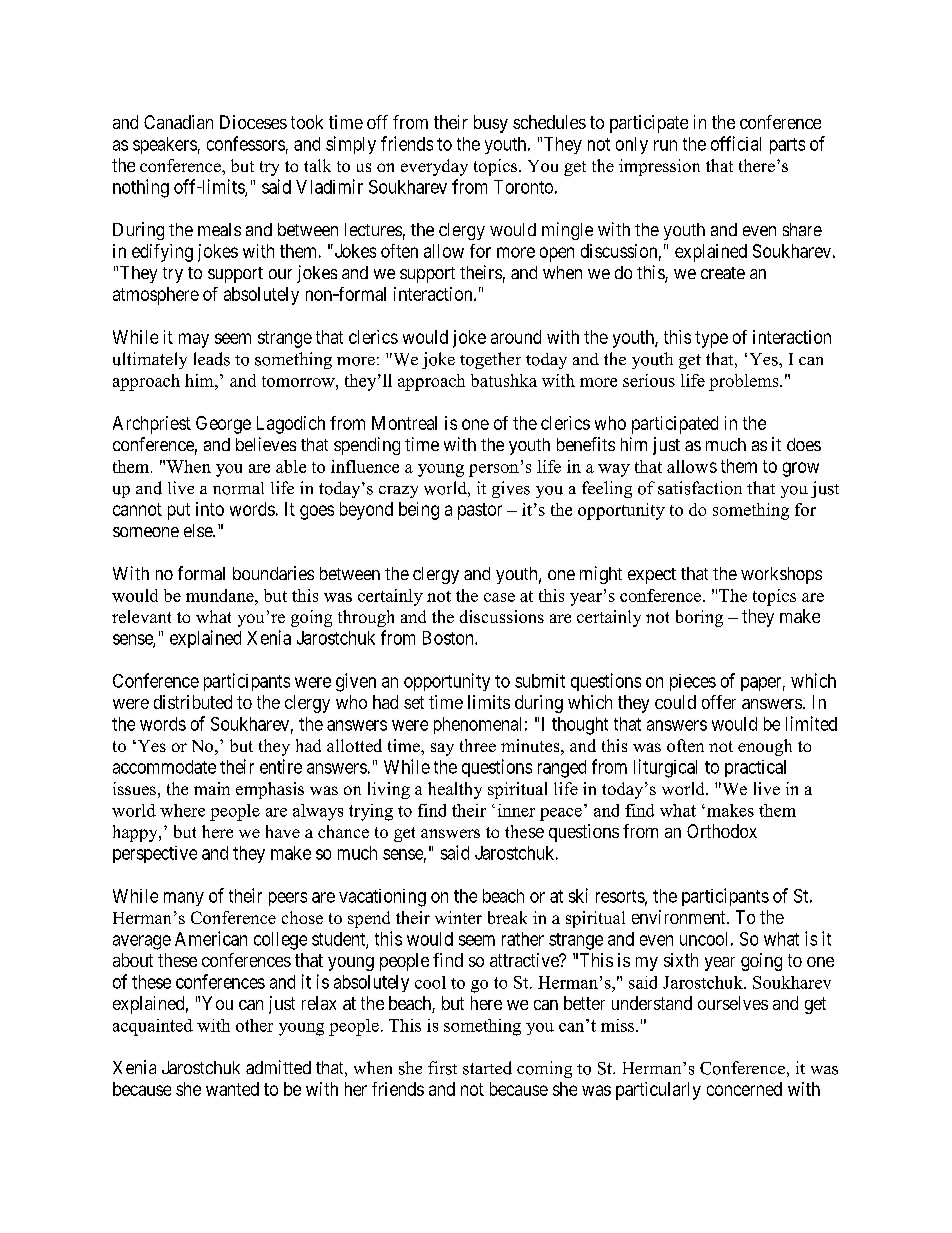 The image size is (952, 1233). Describe the element at coordinates (499, 597) in the page. I see `case` at that location.
